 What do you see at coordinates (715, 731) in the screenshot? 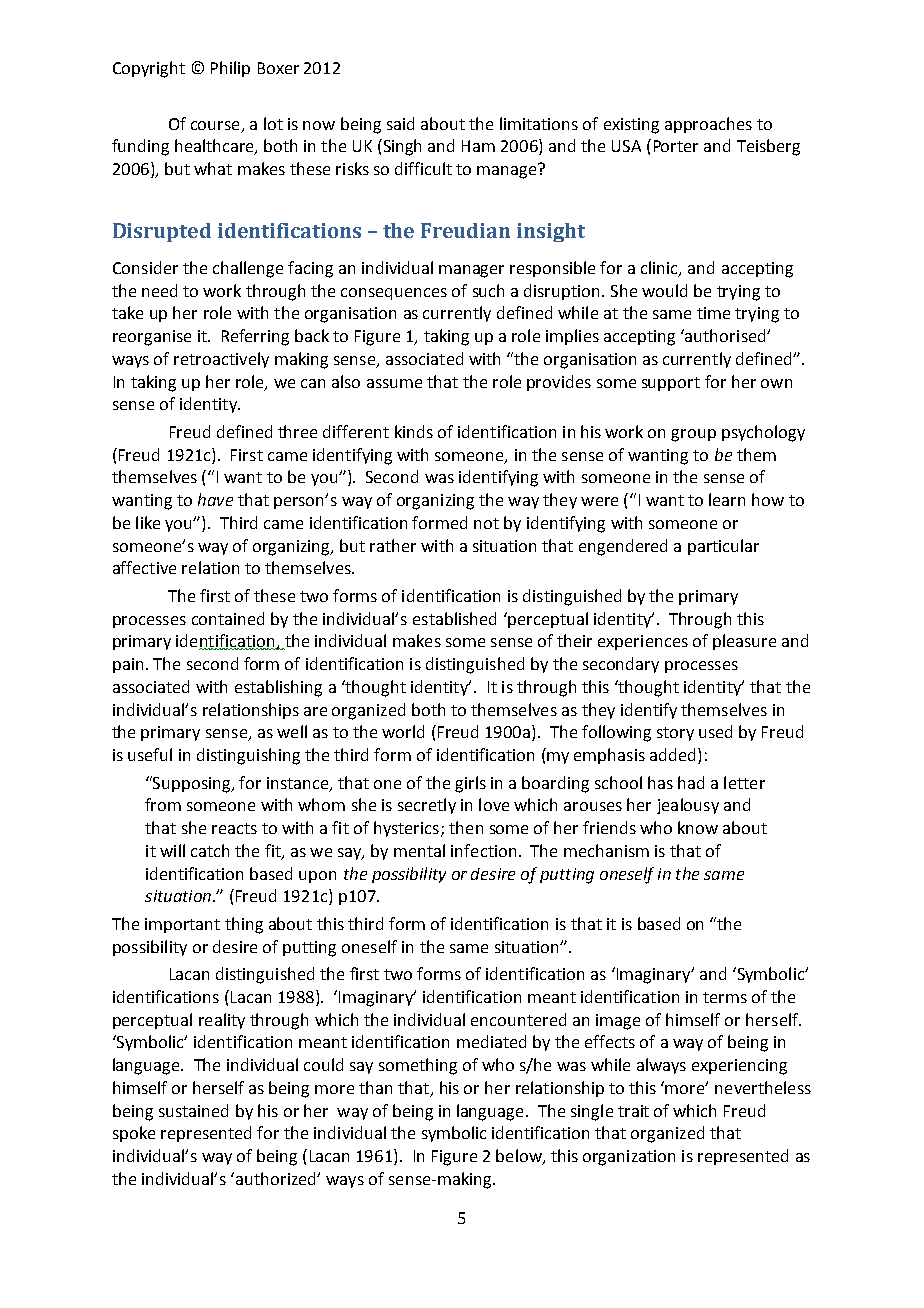
I see `used` at bounding box center [715, 731].
